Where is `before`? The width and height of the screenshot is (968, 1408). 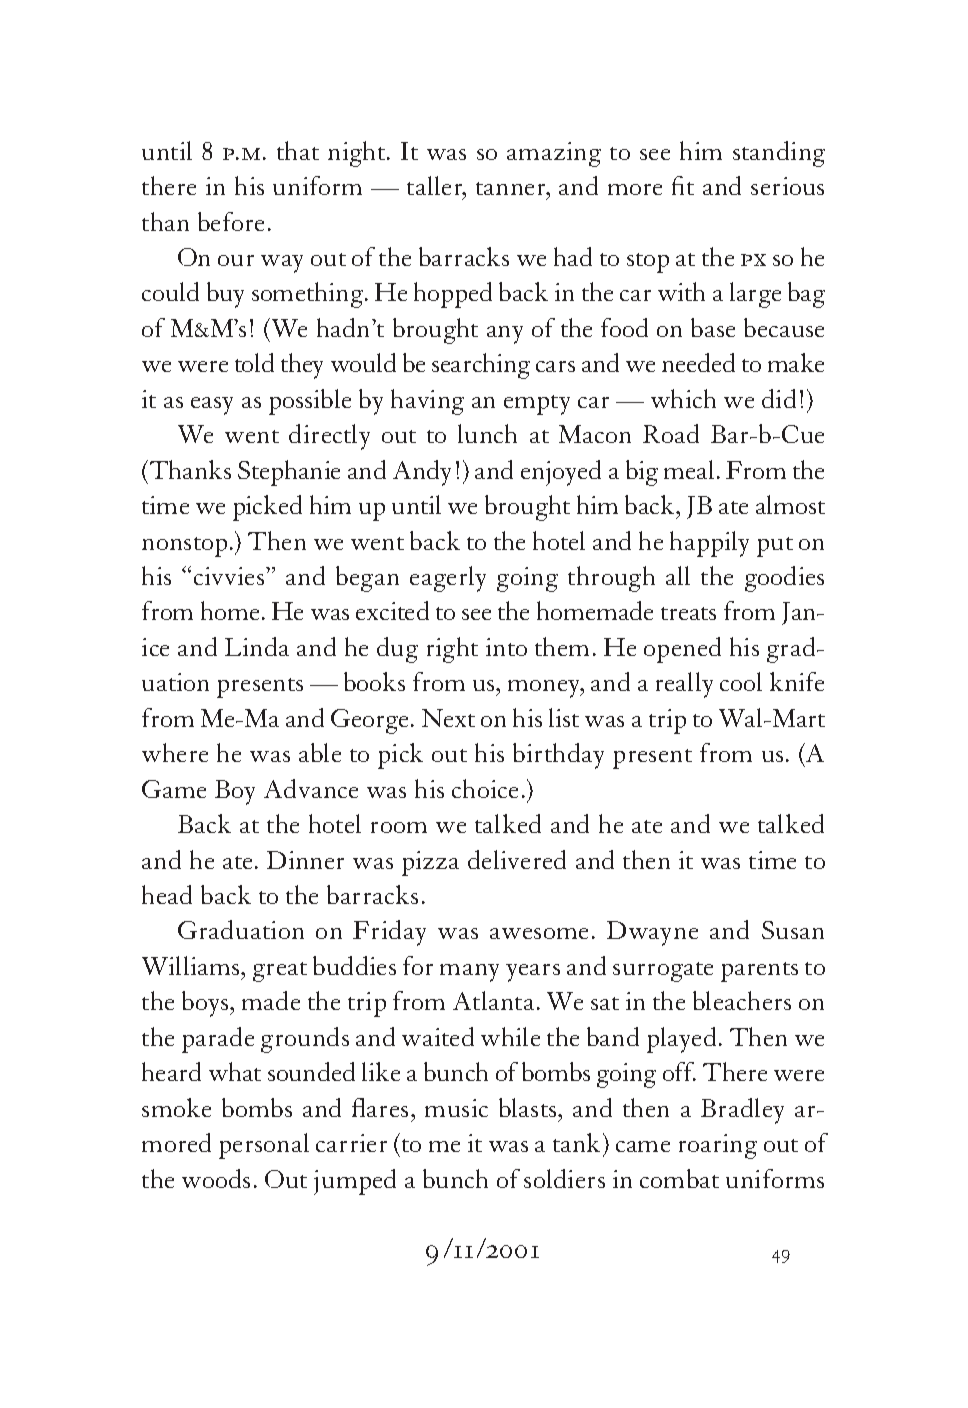 before is located at coordinates (231, 221).
